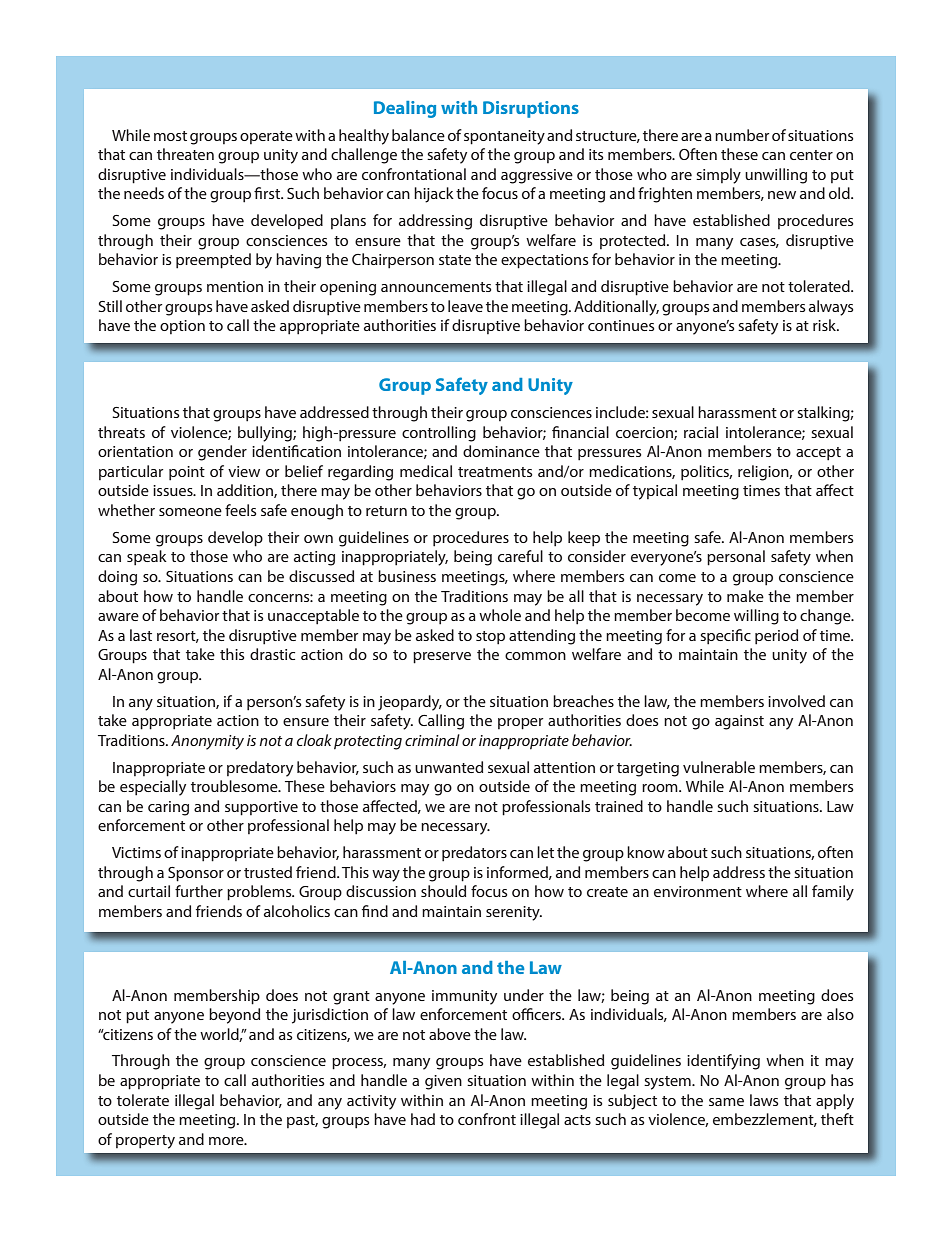  Describe the element at coordinates (776, 637) in the page. I see `period` at that location.
